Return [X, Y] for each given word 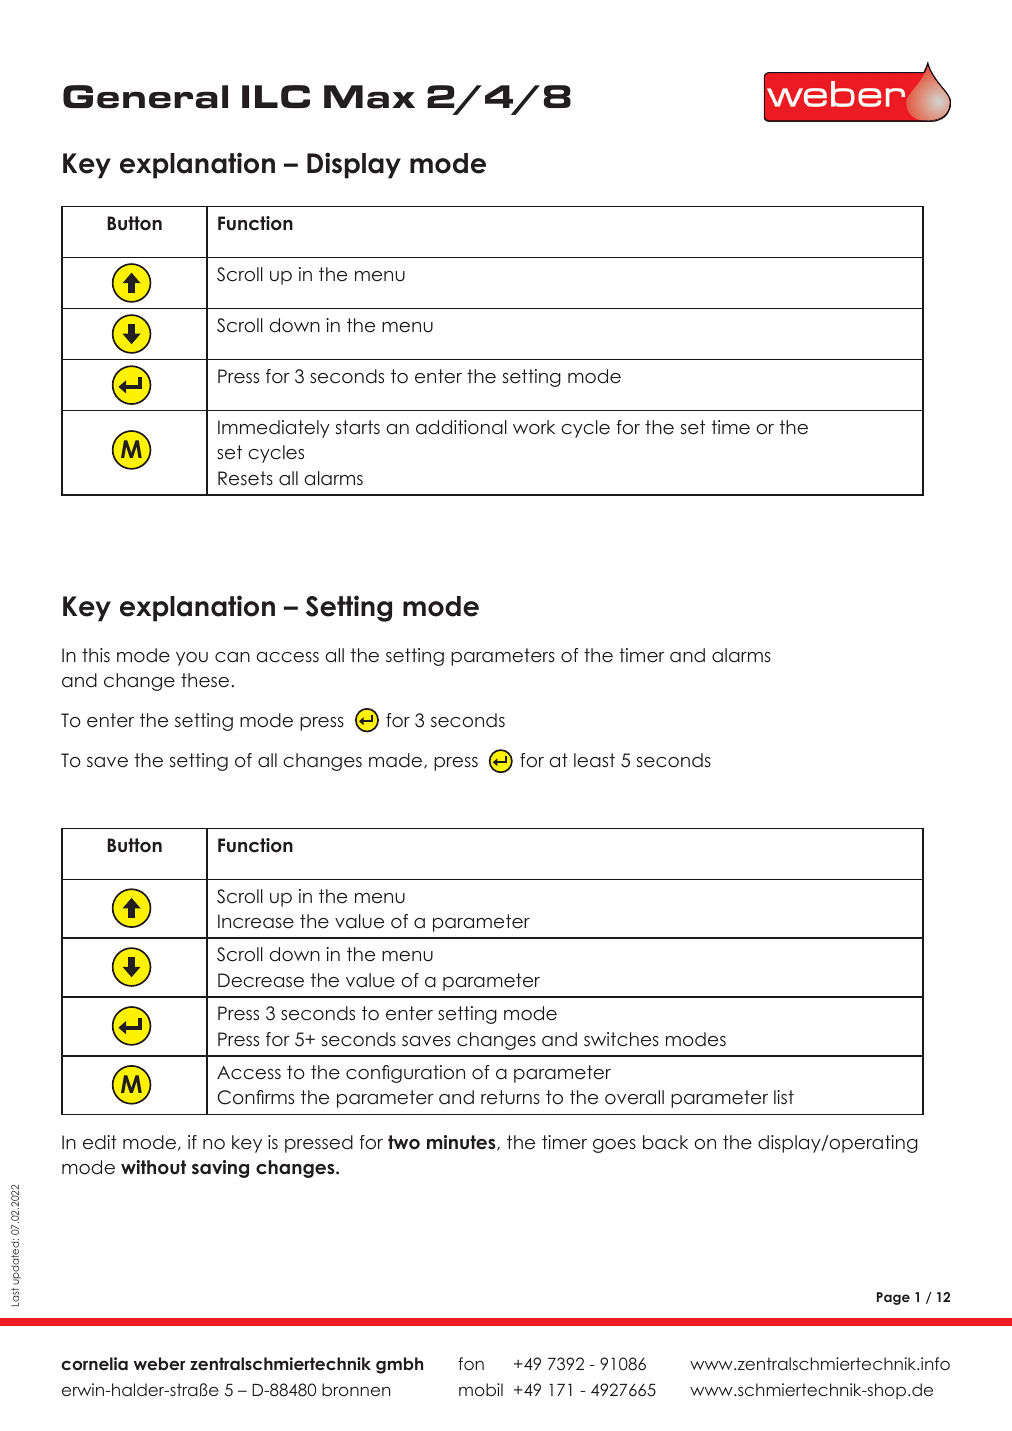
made [397, 761]
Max [369, 97]
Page [893, 1298]
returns [510, 1097]
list [784, 1097]
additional [461, 427]
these [205, 680]
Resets [245, 478]
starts [358, 427]
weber [160, 1363]
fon [471, 1363]
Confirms [256, 1097]
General [145, 97]
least [594, 760]
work [534, 427]
